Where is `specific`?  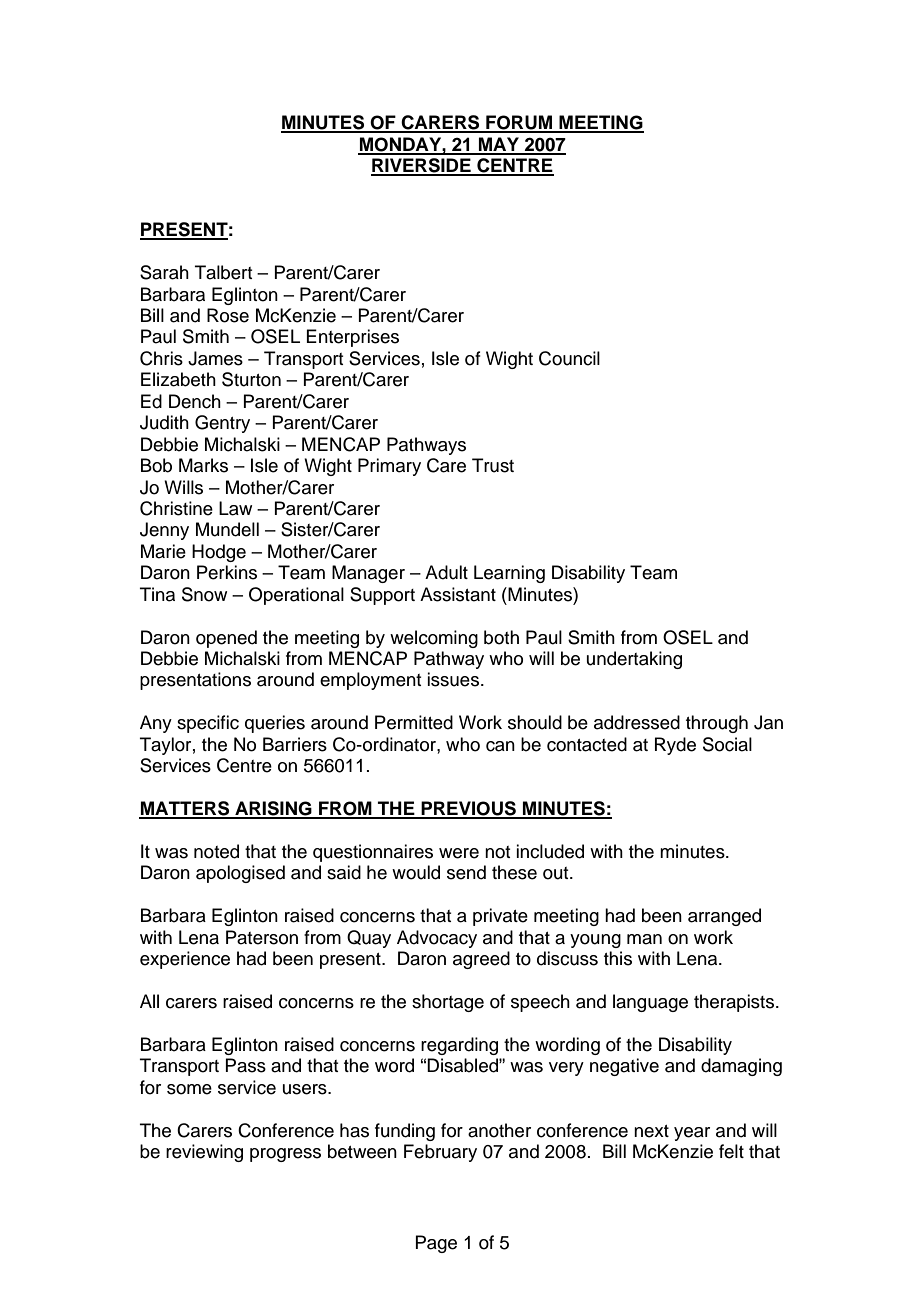 specific is located at coordinates (208, 724).
